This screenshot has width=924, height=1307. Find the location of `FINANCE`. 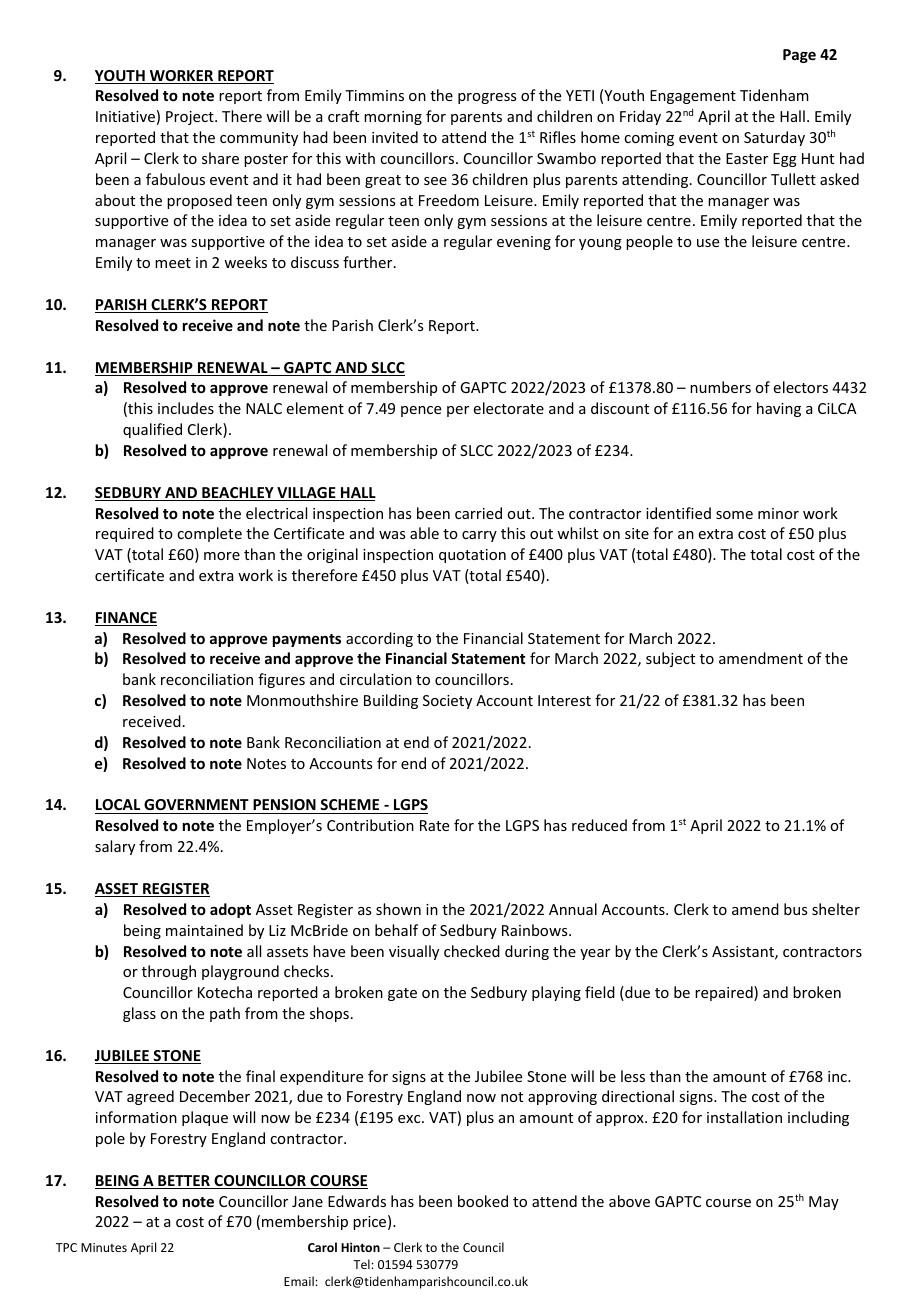

FINANCE is located at coordinates (126, 619).
